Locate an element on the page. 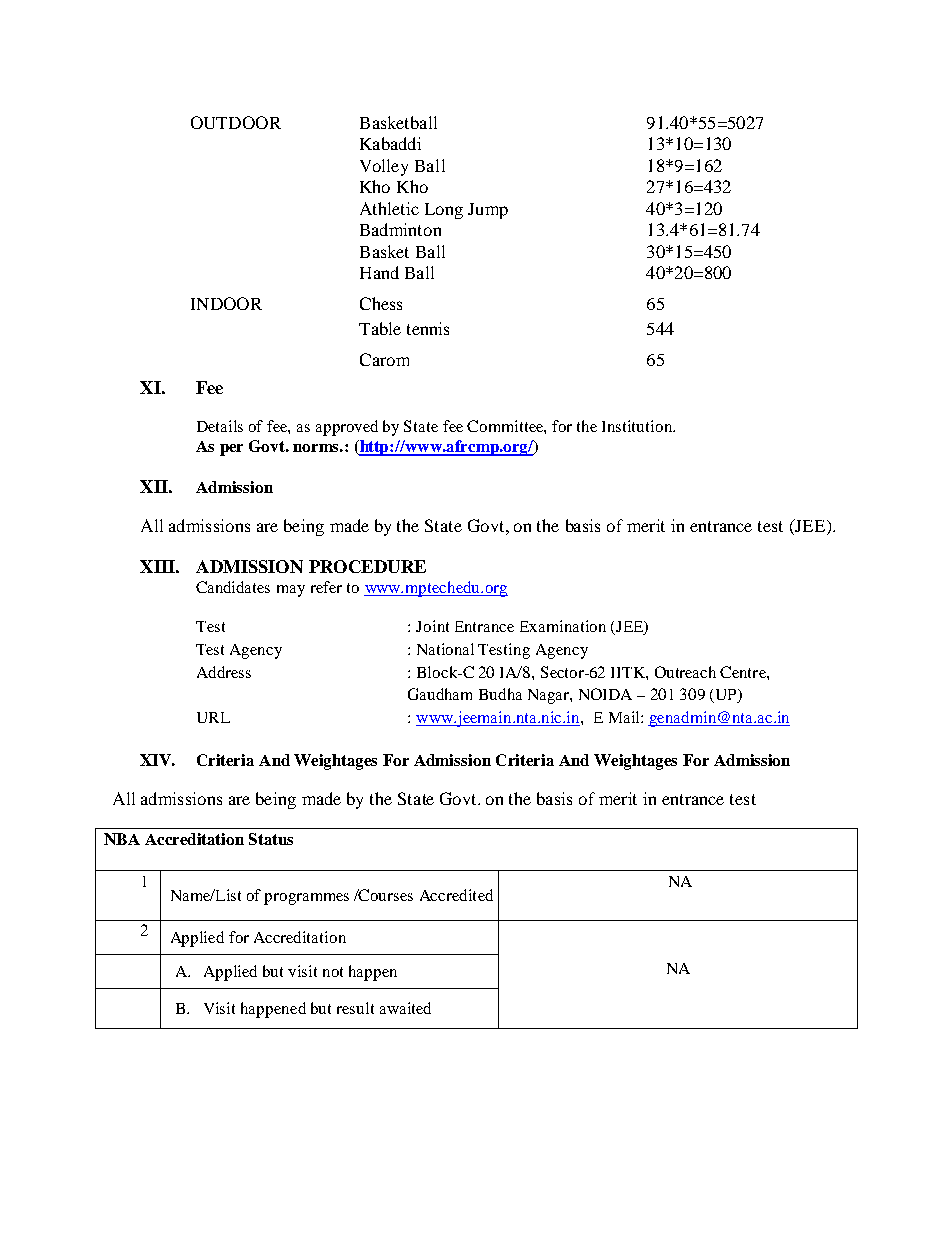 The image size is (952, 1233). Accredited is located at coordinates (456, 895).
